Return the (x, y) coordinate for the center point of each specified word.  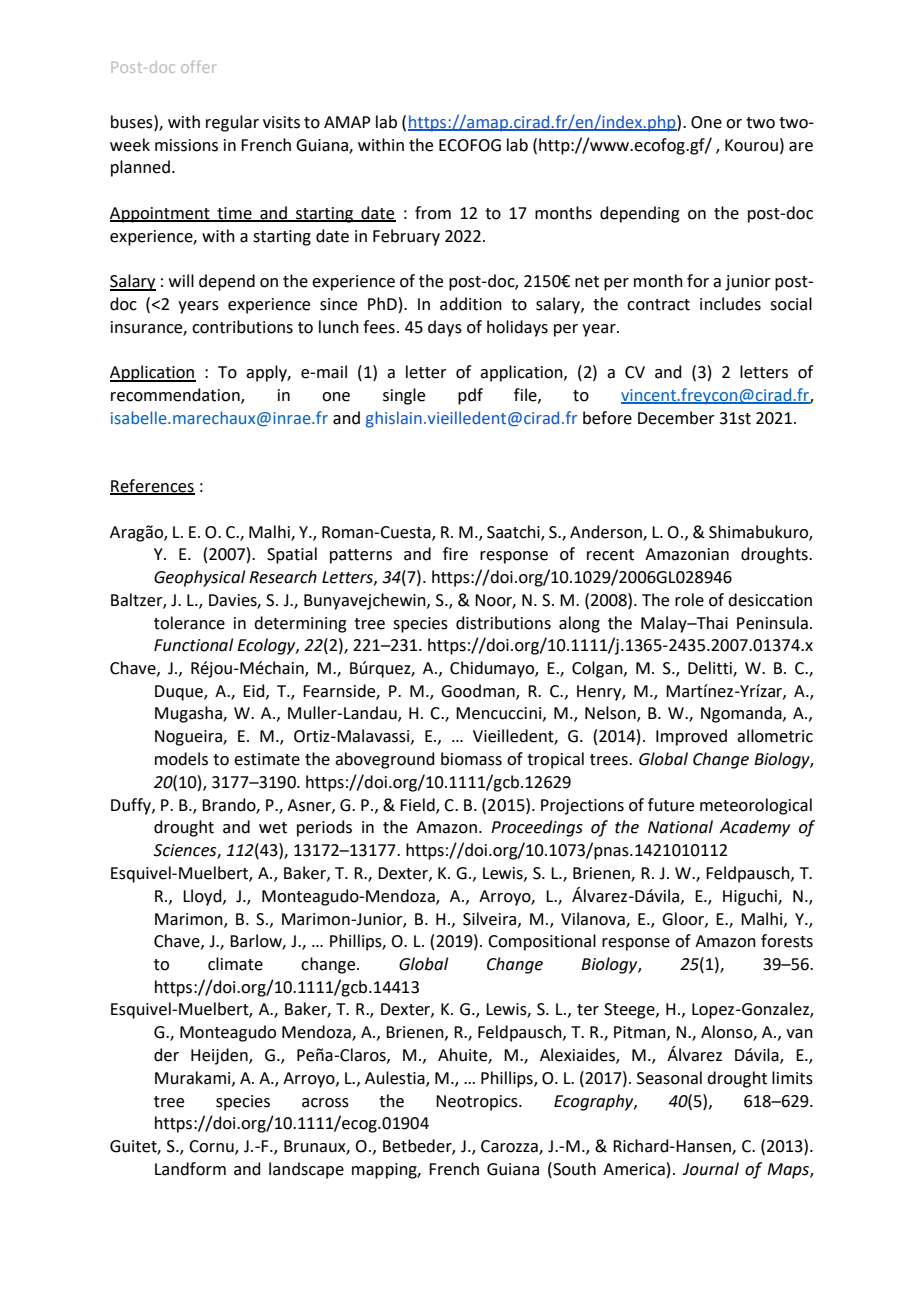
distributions (503, 623)
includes (730, 304)
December (676, 418)
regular (232, 123)
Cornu (212, 1147)
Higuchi (751, 897)
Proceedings (537, 828)
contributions (242, 327)
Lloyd (203, 897)
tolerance (189, 623)
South (573, 1169)
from (433, 213)
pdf (470, 396)
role (689, 600)
